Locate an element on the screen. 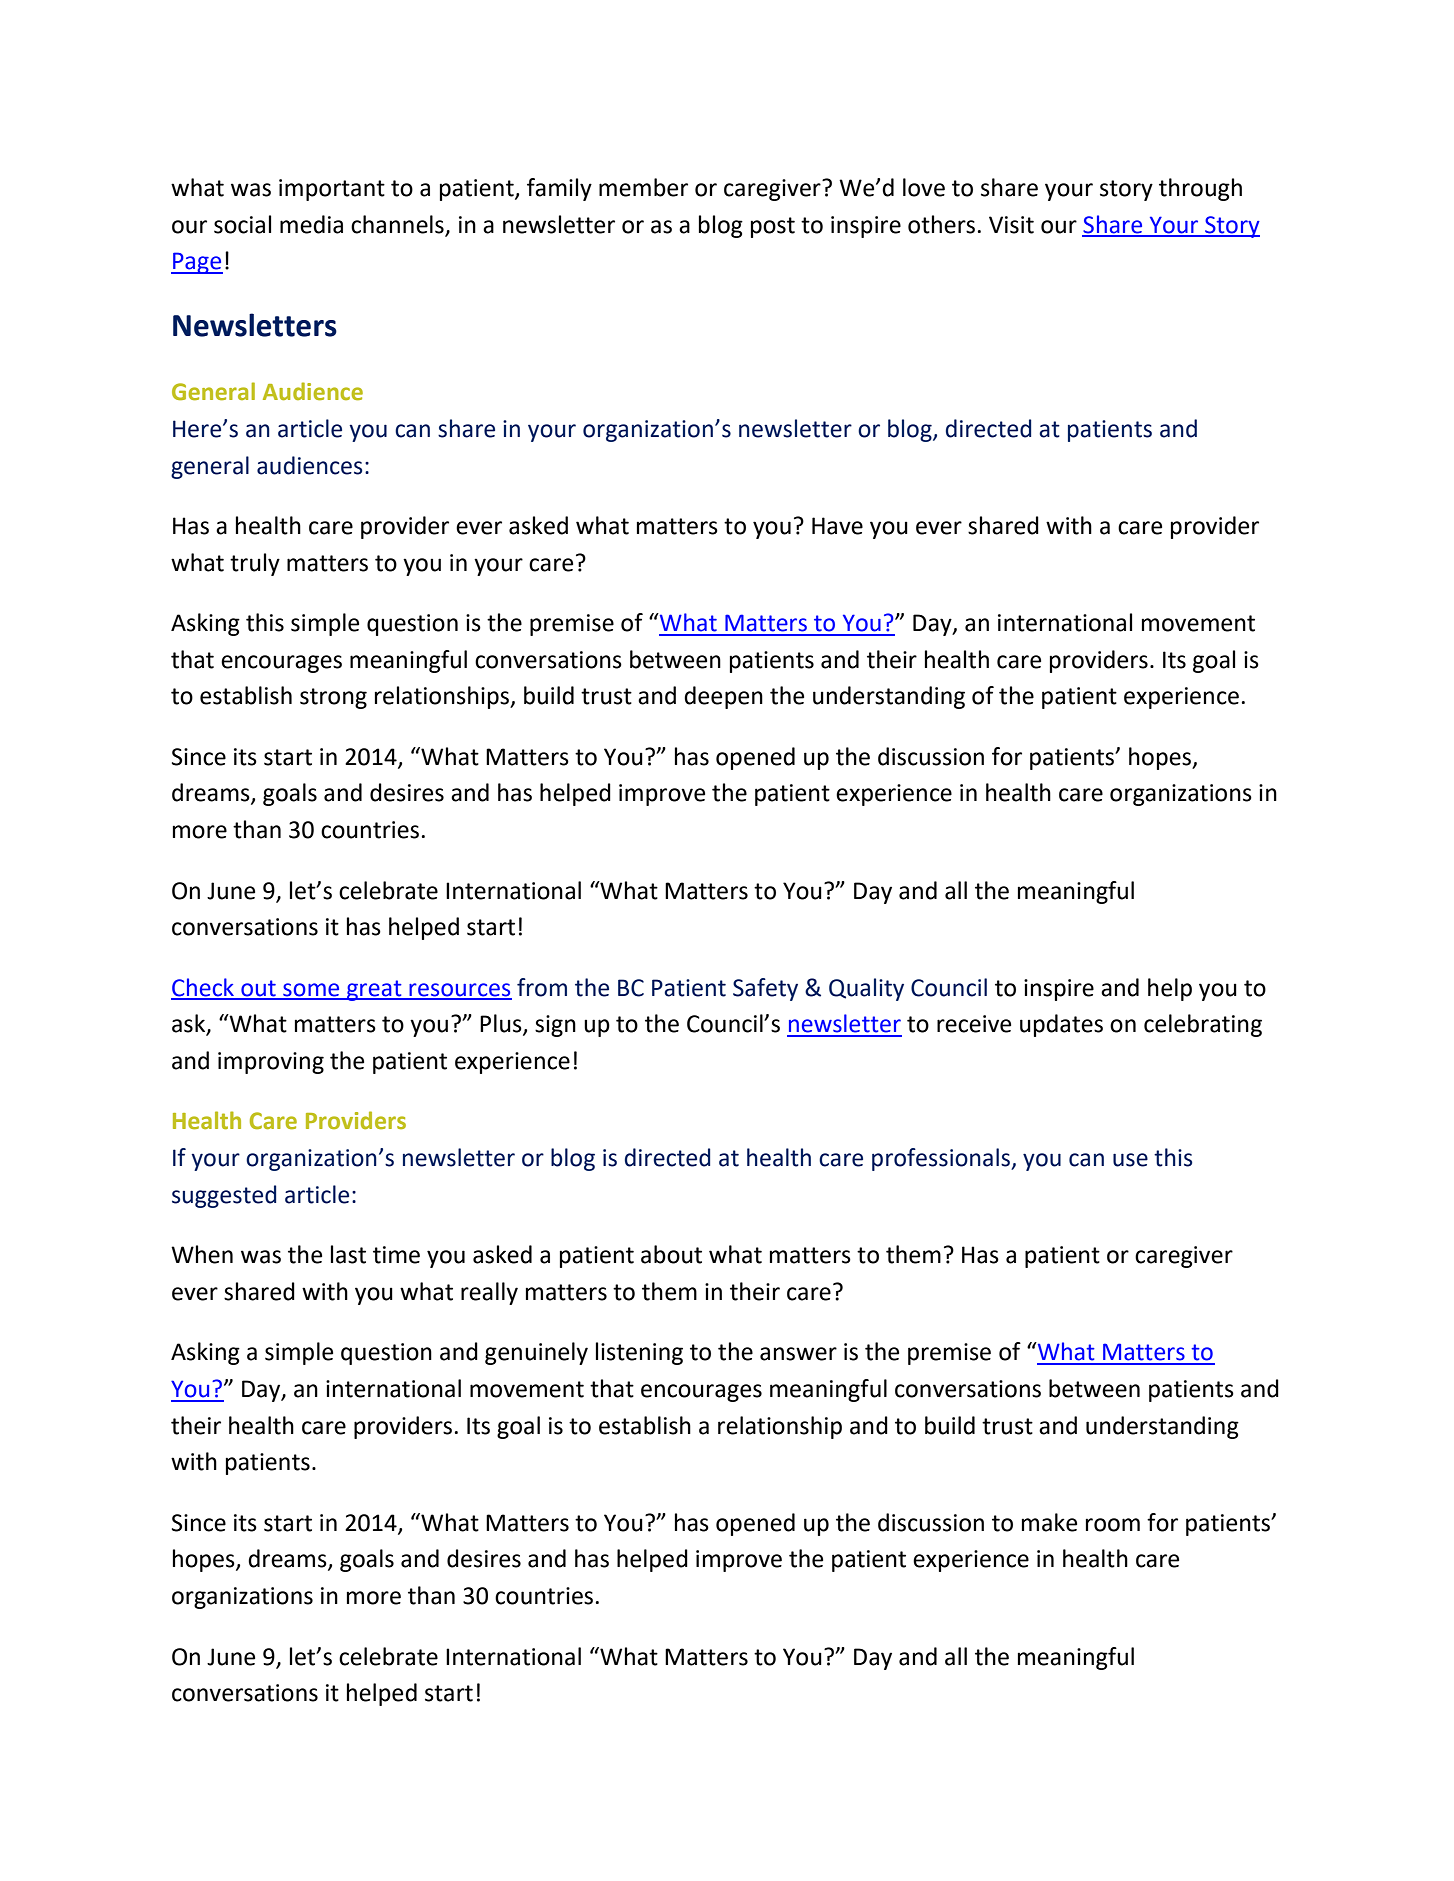 The image size is (1454, 1881). genuinely is located at coordinates (536, 1353).
